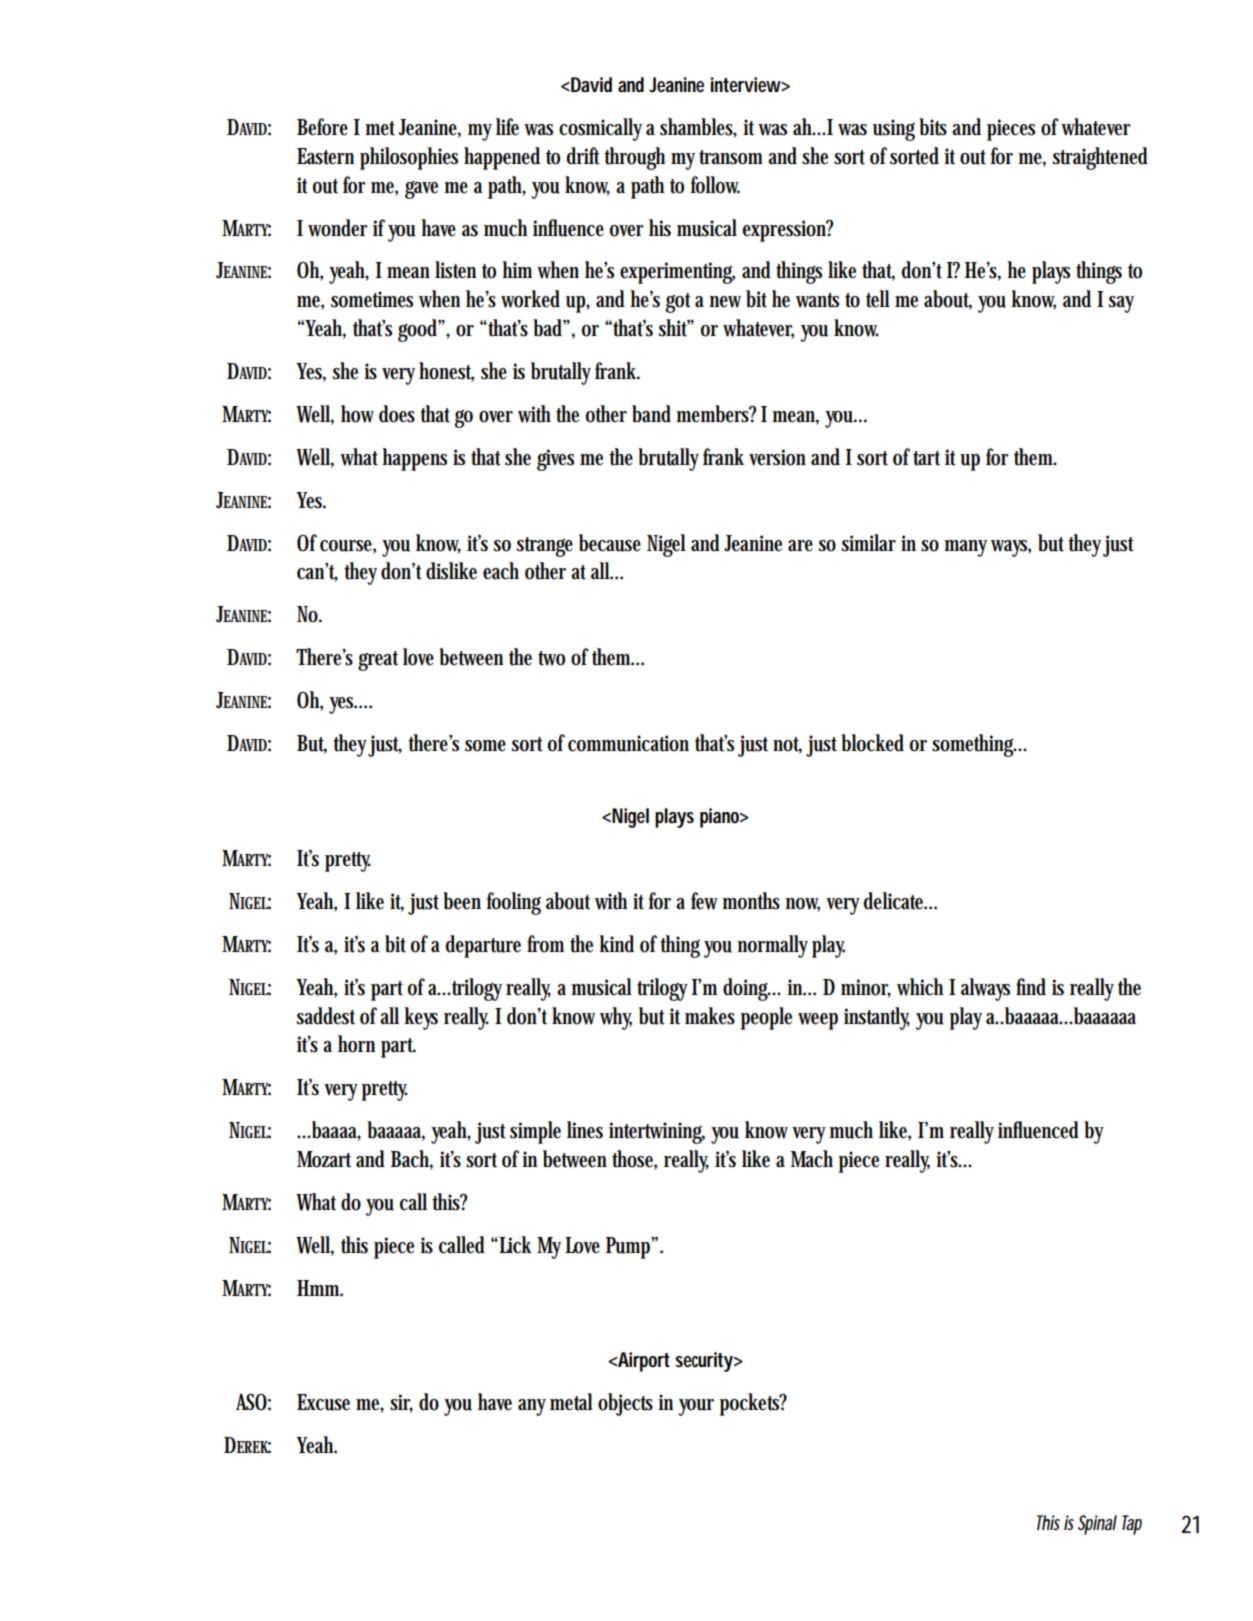  I want to click on makes, so click(710, 1016).
